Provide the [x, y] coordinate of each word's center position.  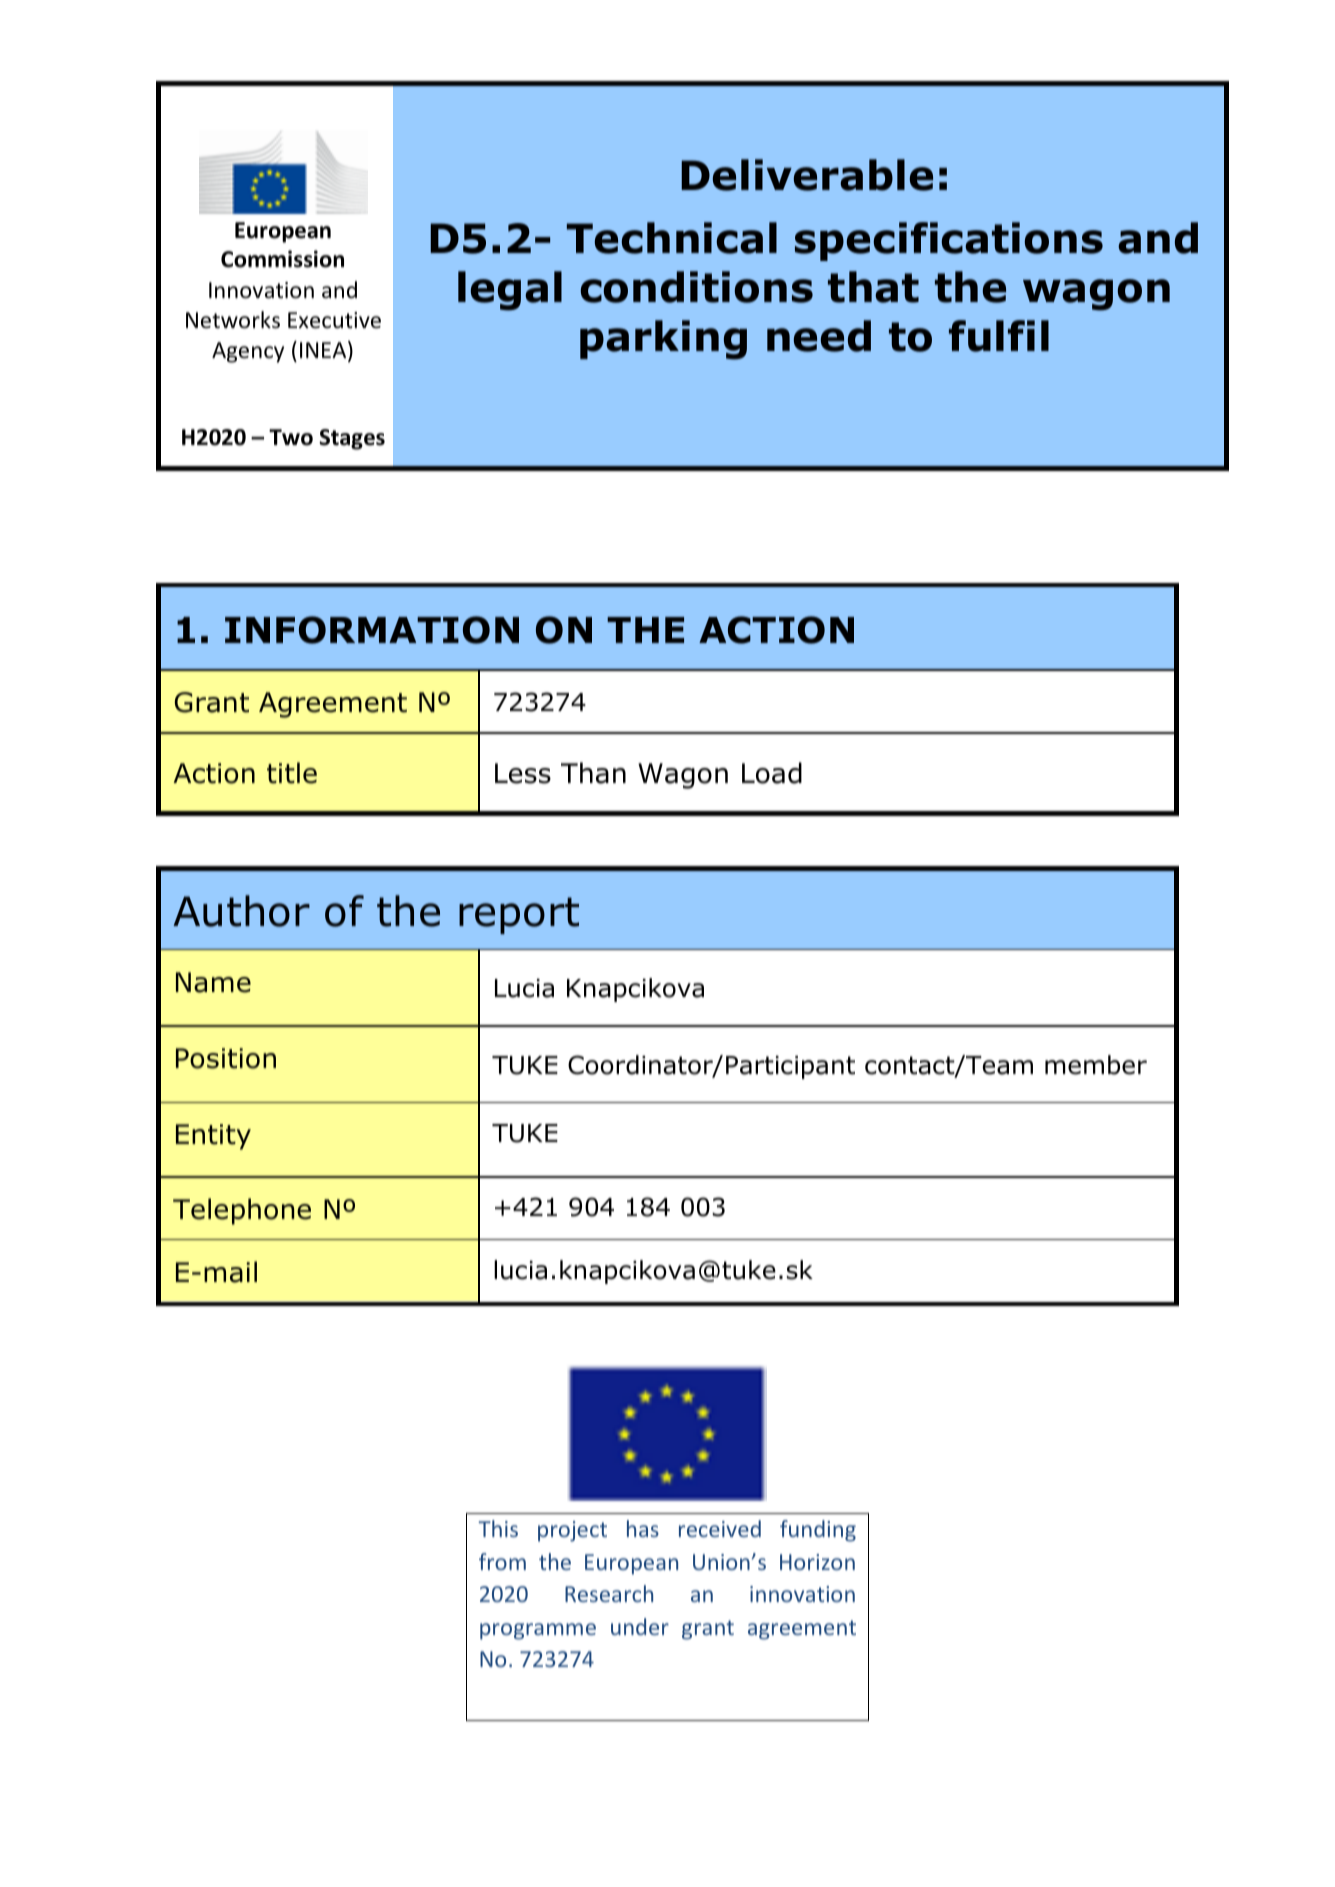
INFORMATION [372, 630]
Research [609, 1593]
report [519, 915]
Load [772, 773]
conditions [696, 287]
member [1096, 1065]
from [502, 1561]
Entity [213, 1137]
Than [593, 773]
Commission [282, 259]
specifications [949, 241]
